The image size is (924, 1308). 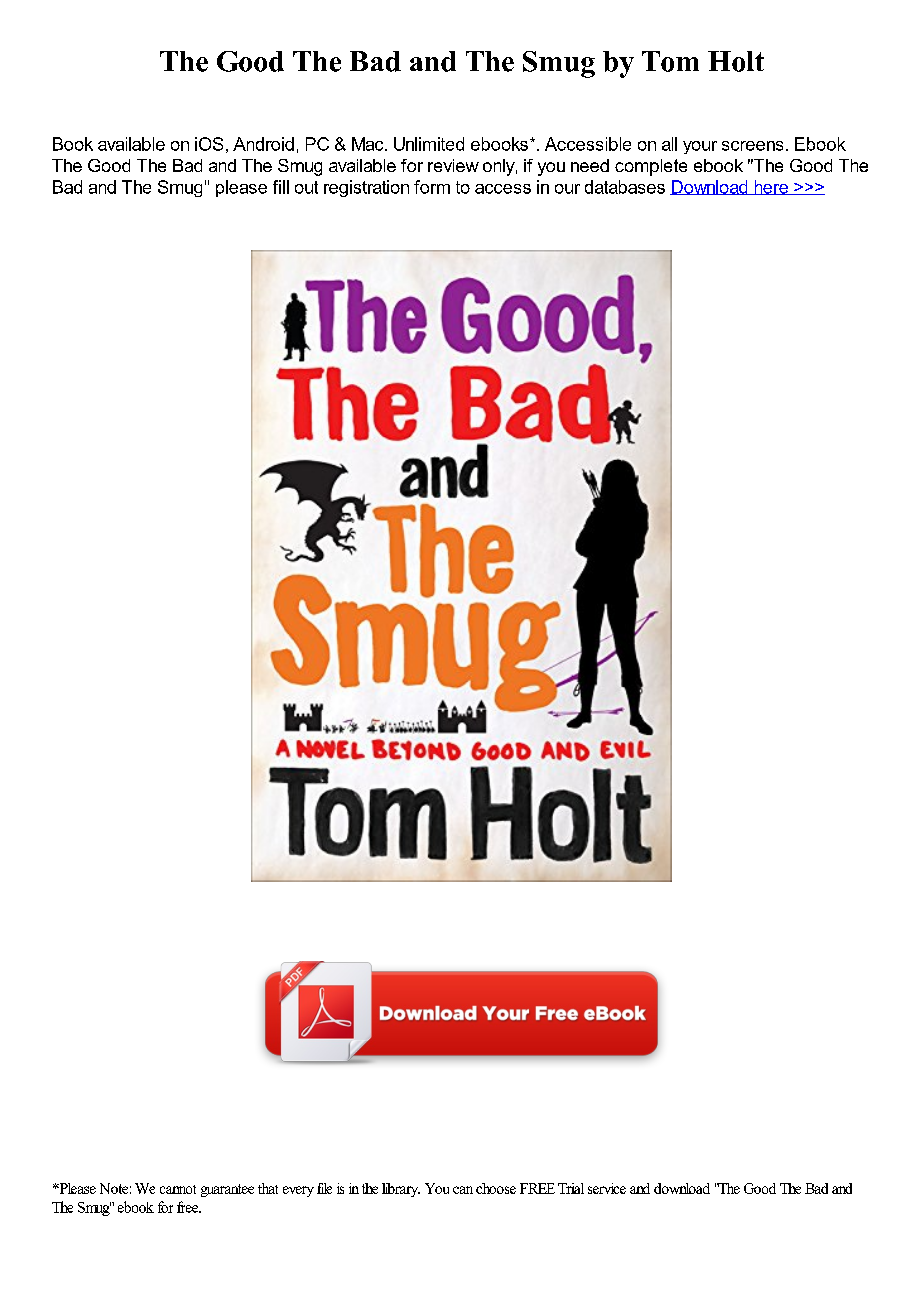 I want to click on Mac, so click(x=369, y=144).
